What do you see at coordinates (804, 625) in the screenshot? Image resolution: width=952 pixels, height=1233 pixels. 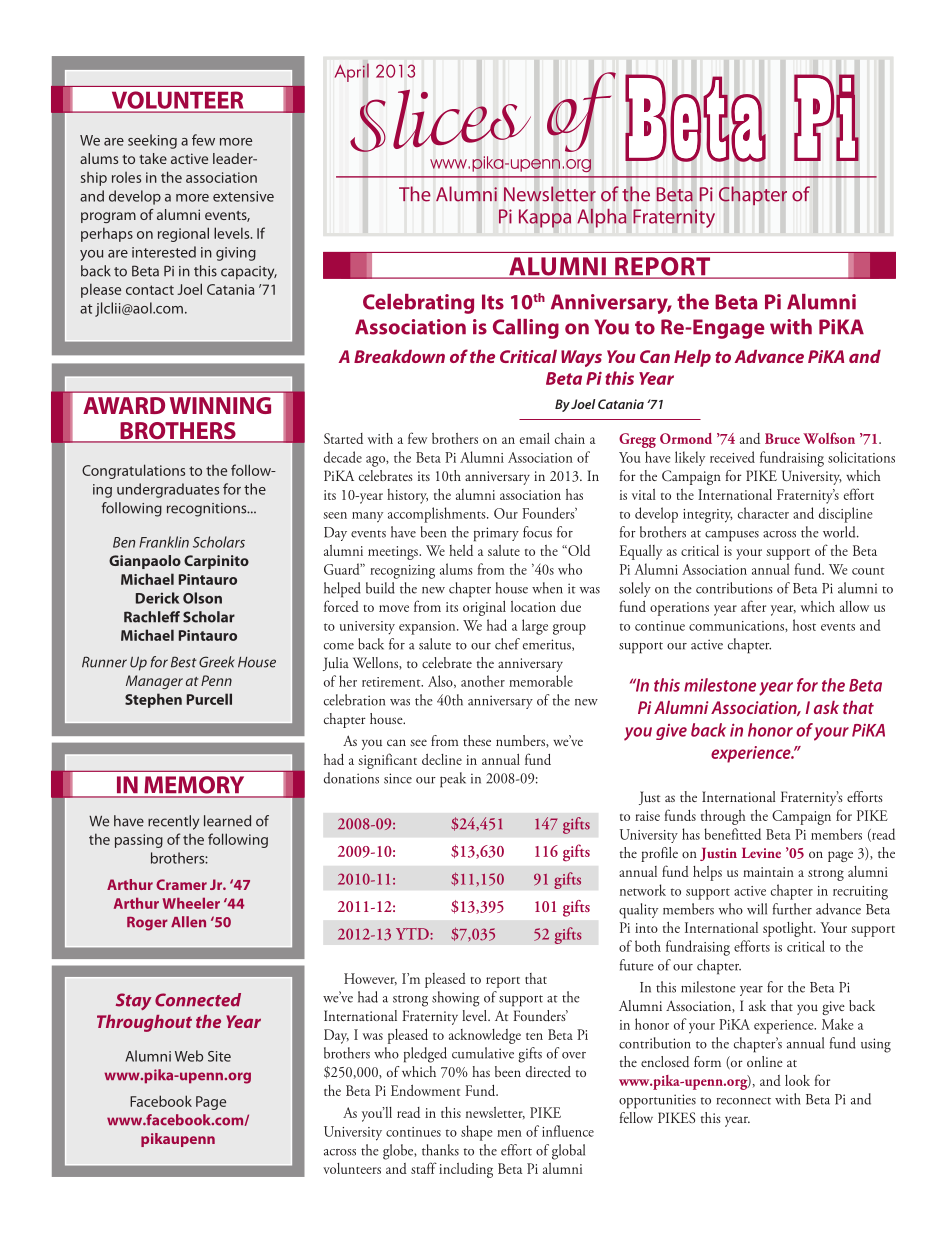 I see `host` at bounding box center [804, 625].
